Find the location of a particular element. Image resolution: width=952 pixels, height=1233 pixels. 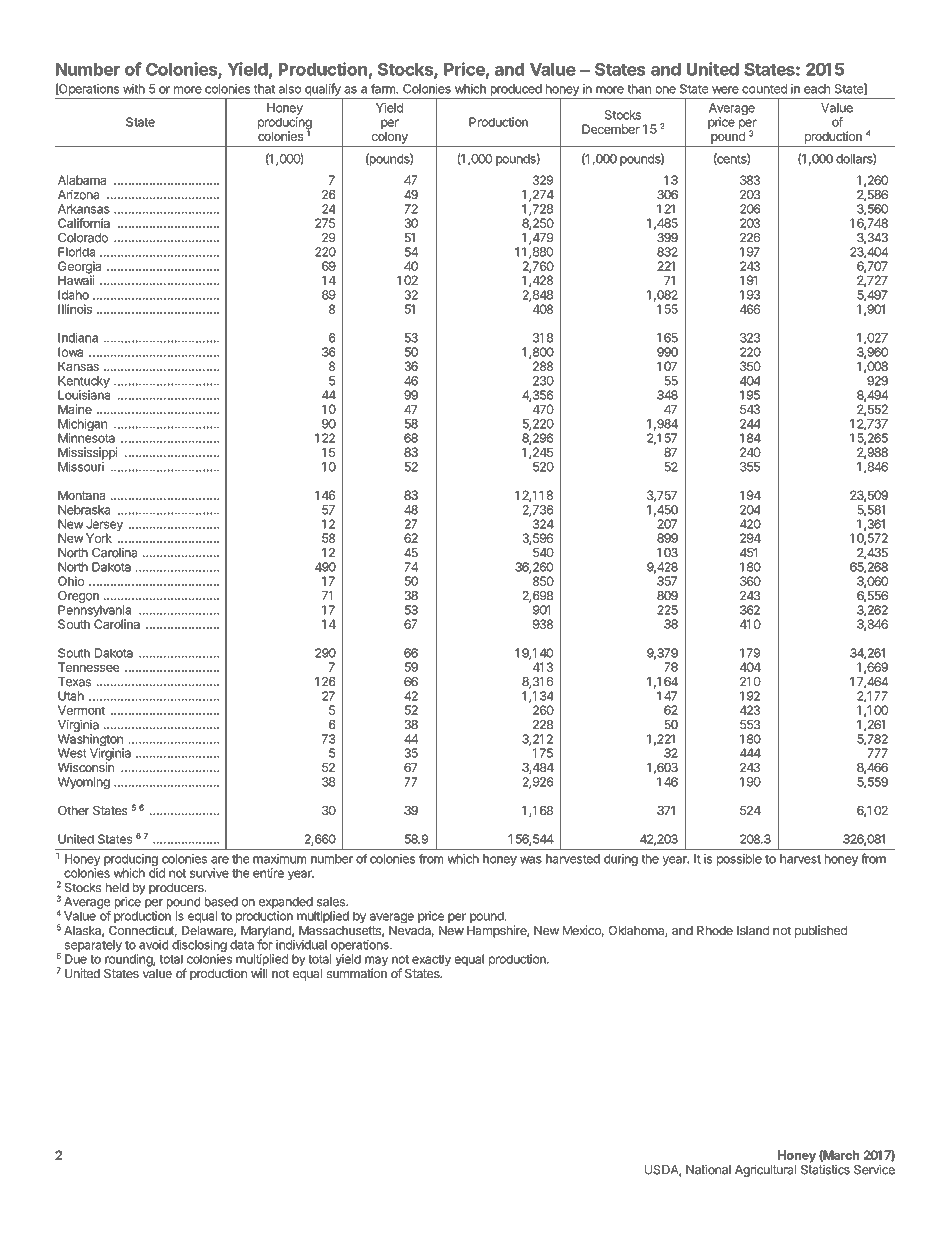

possible is located at coordinates (739, 860).
